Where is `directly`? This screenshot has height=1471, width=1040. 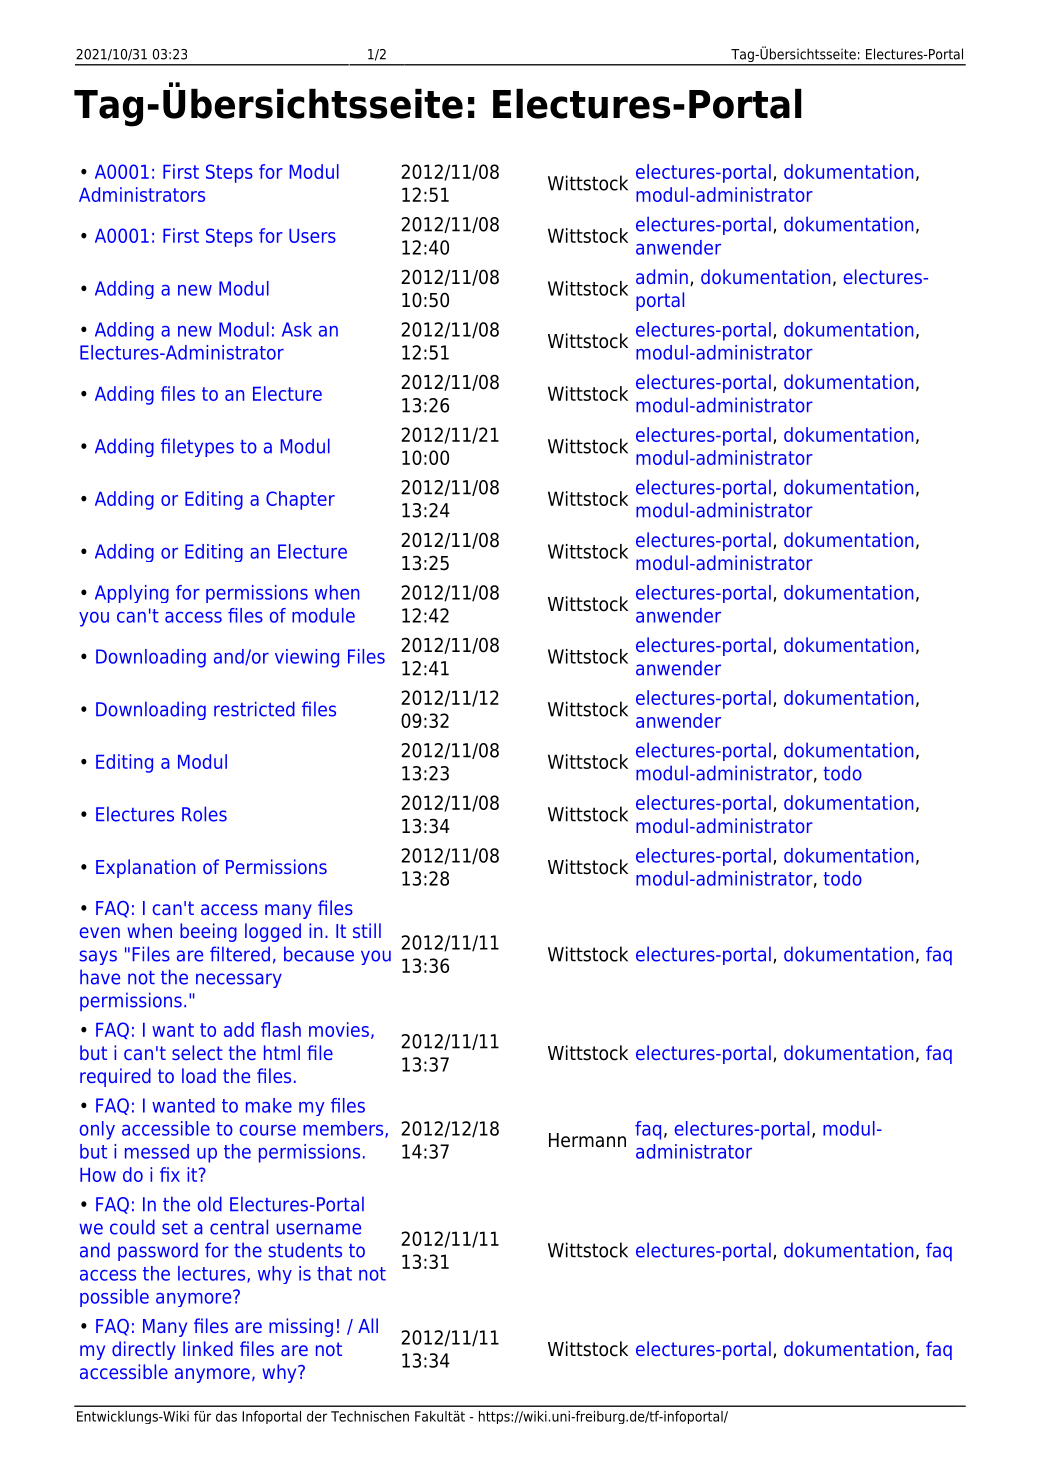
directly is located at coordinates (144, 1350).
